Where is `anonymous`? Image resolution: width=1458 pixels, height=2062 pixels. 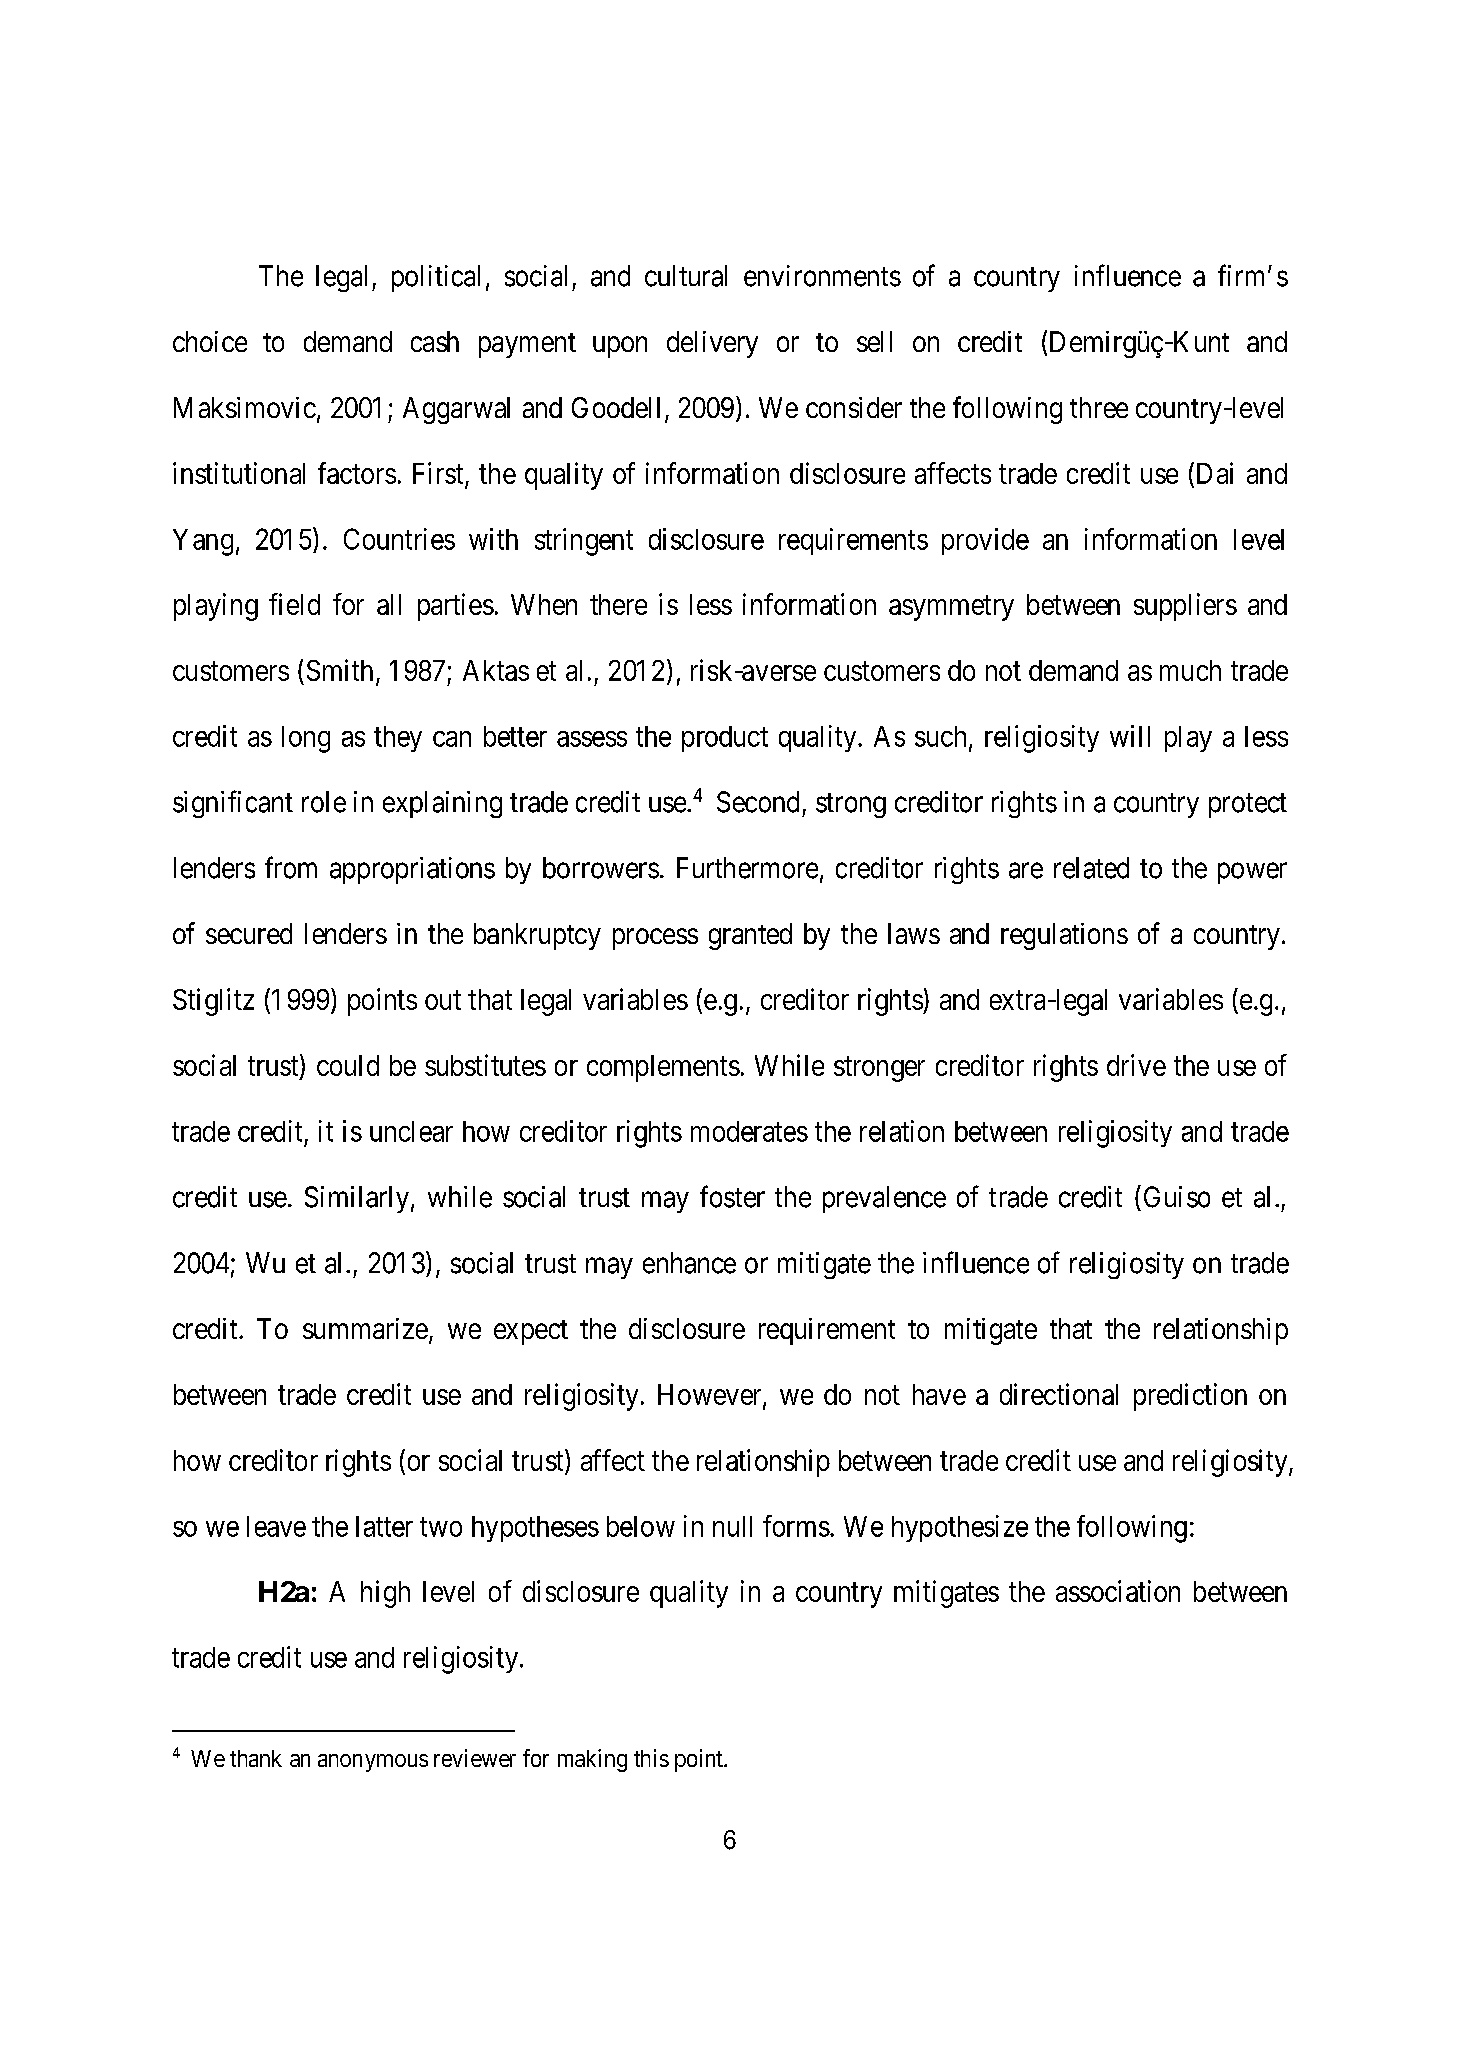 anonymous is located at coordinates (373, 1763).
